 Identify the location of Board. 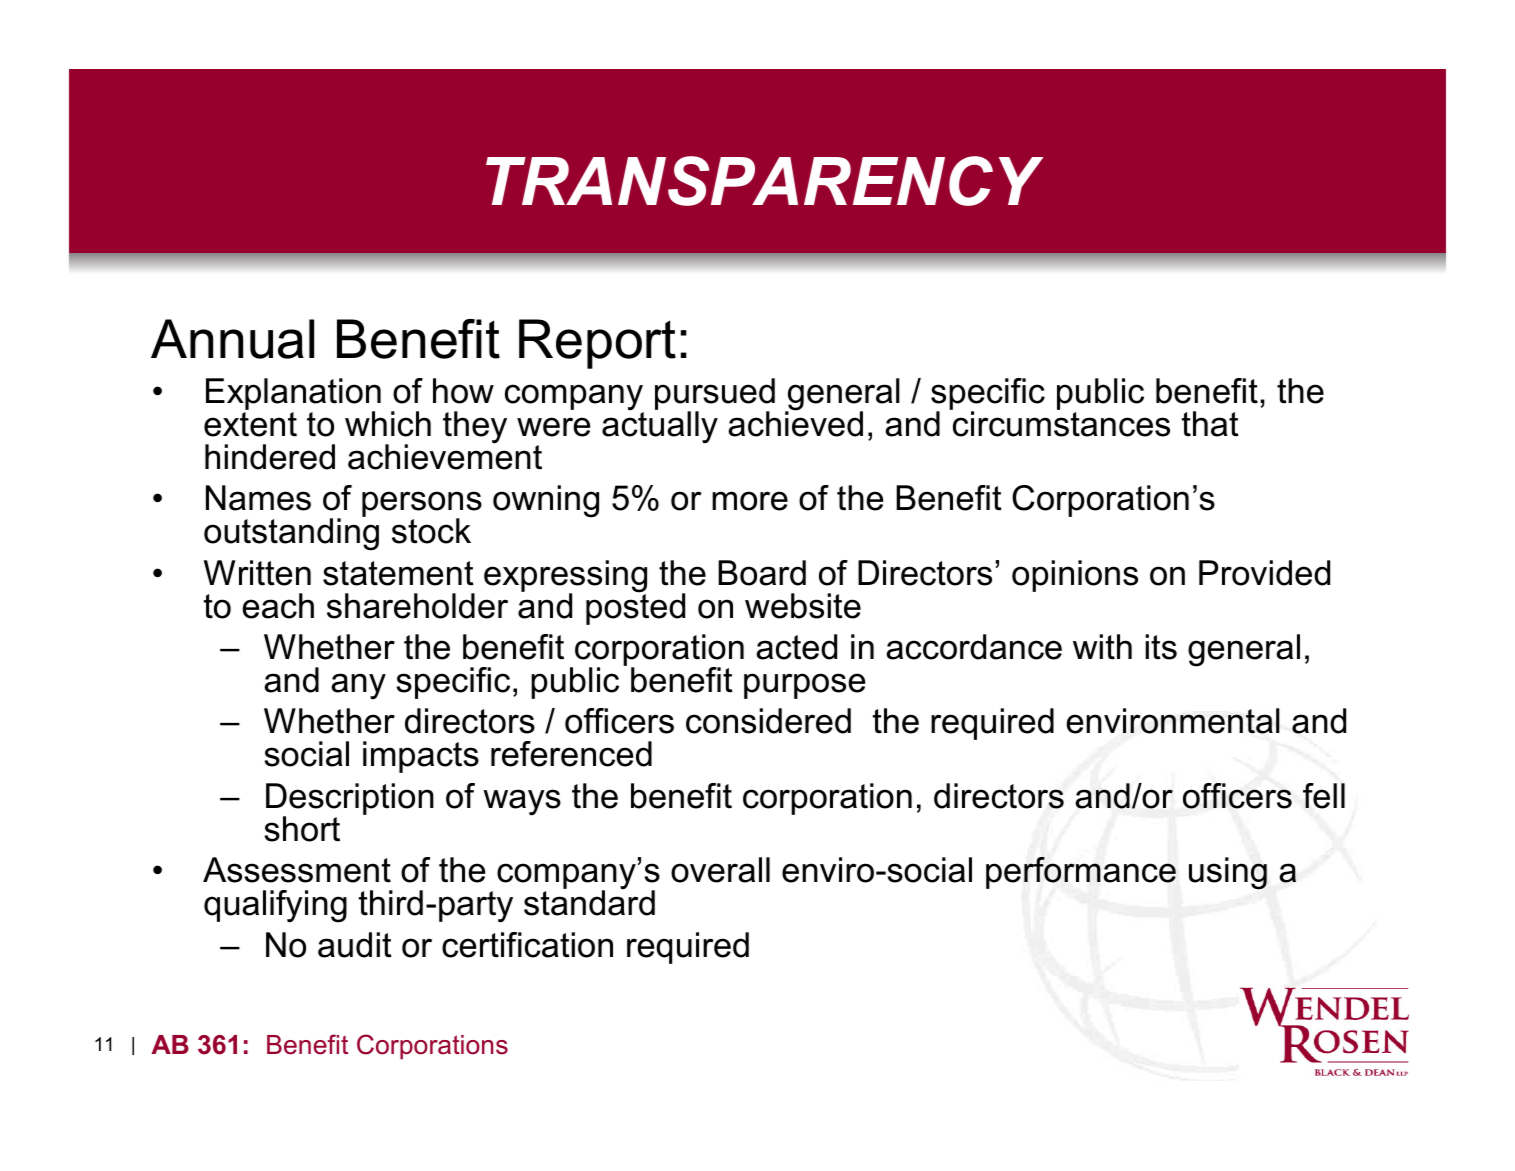
(762, 573).
